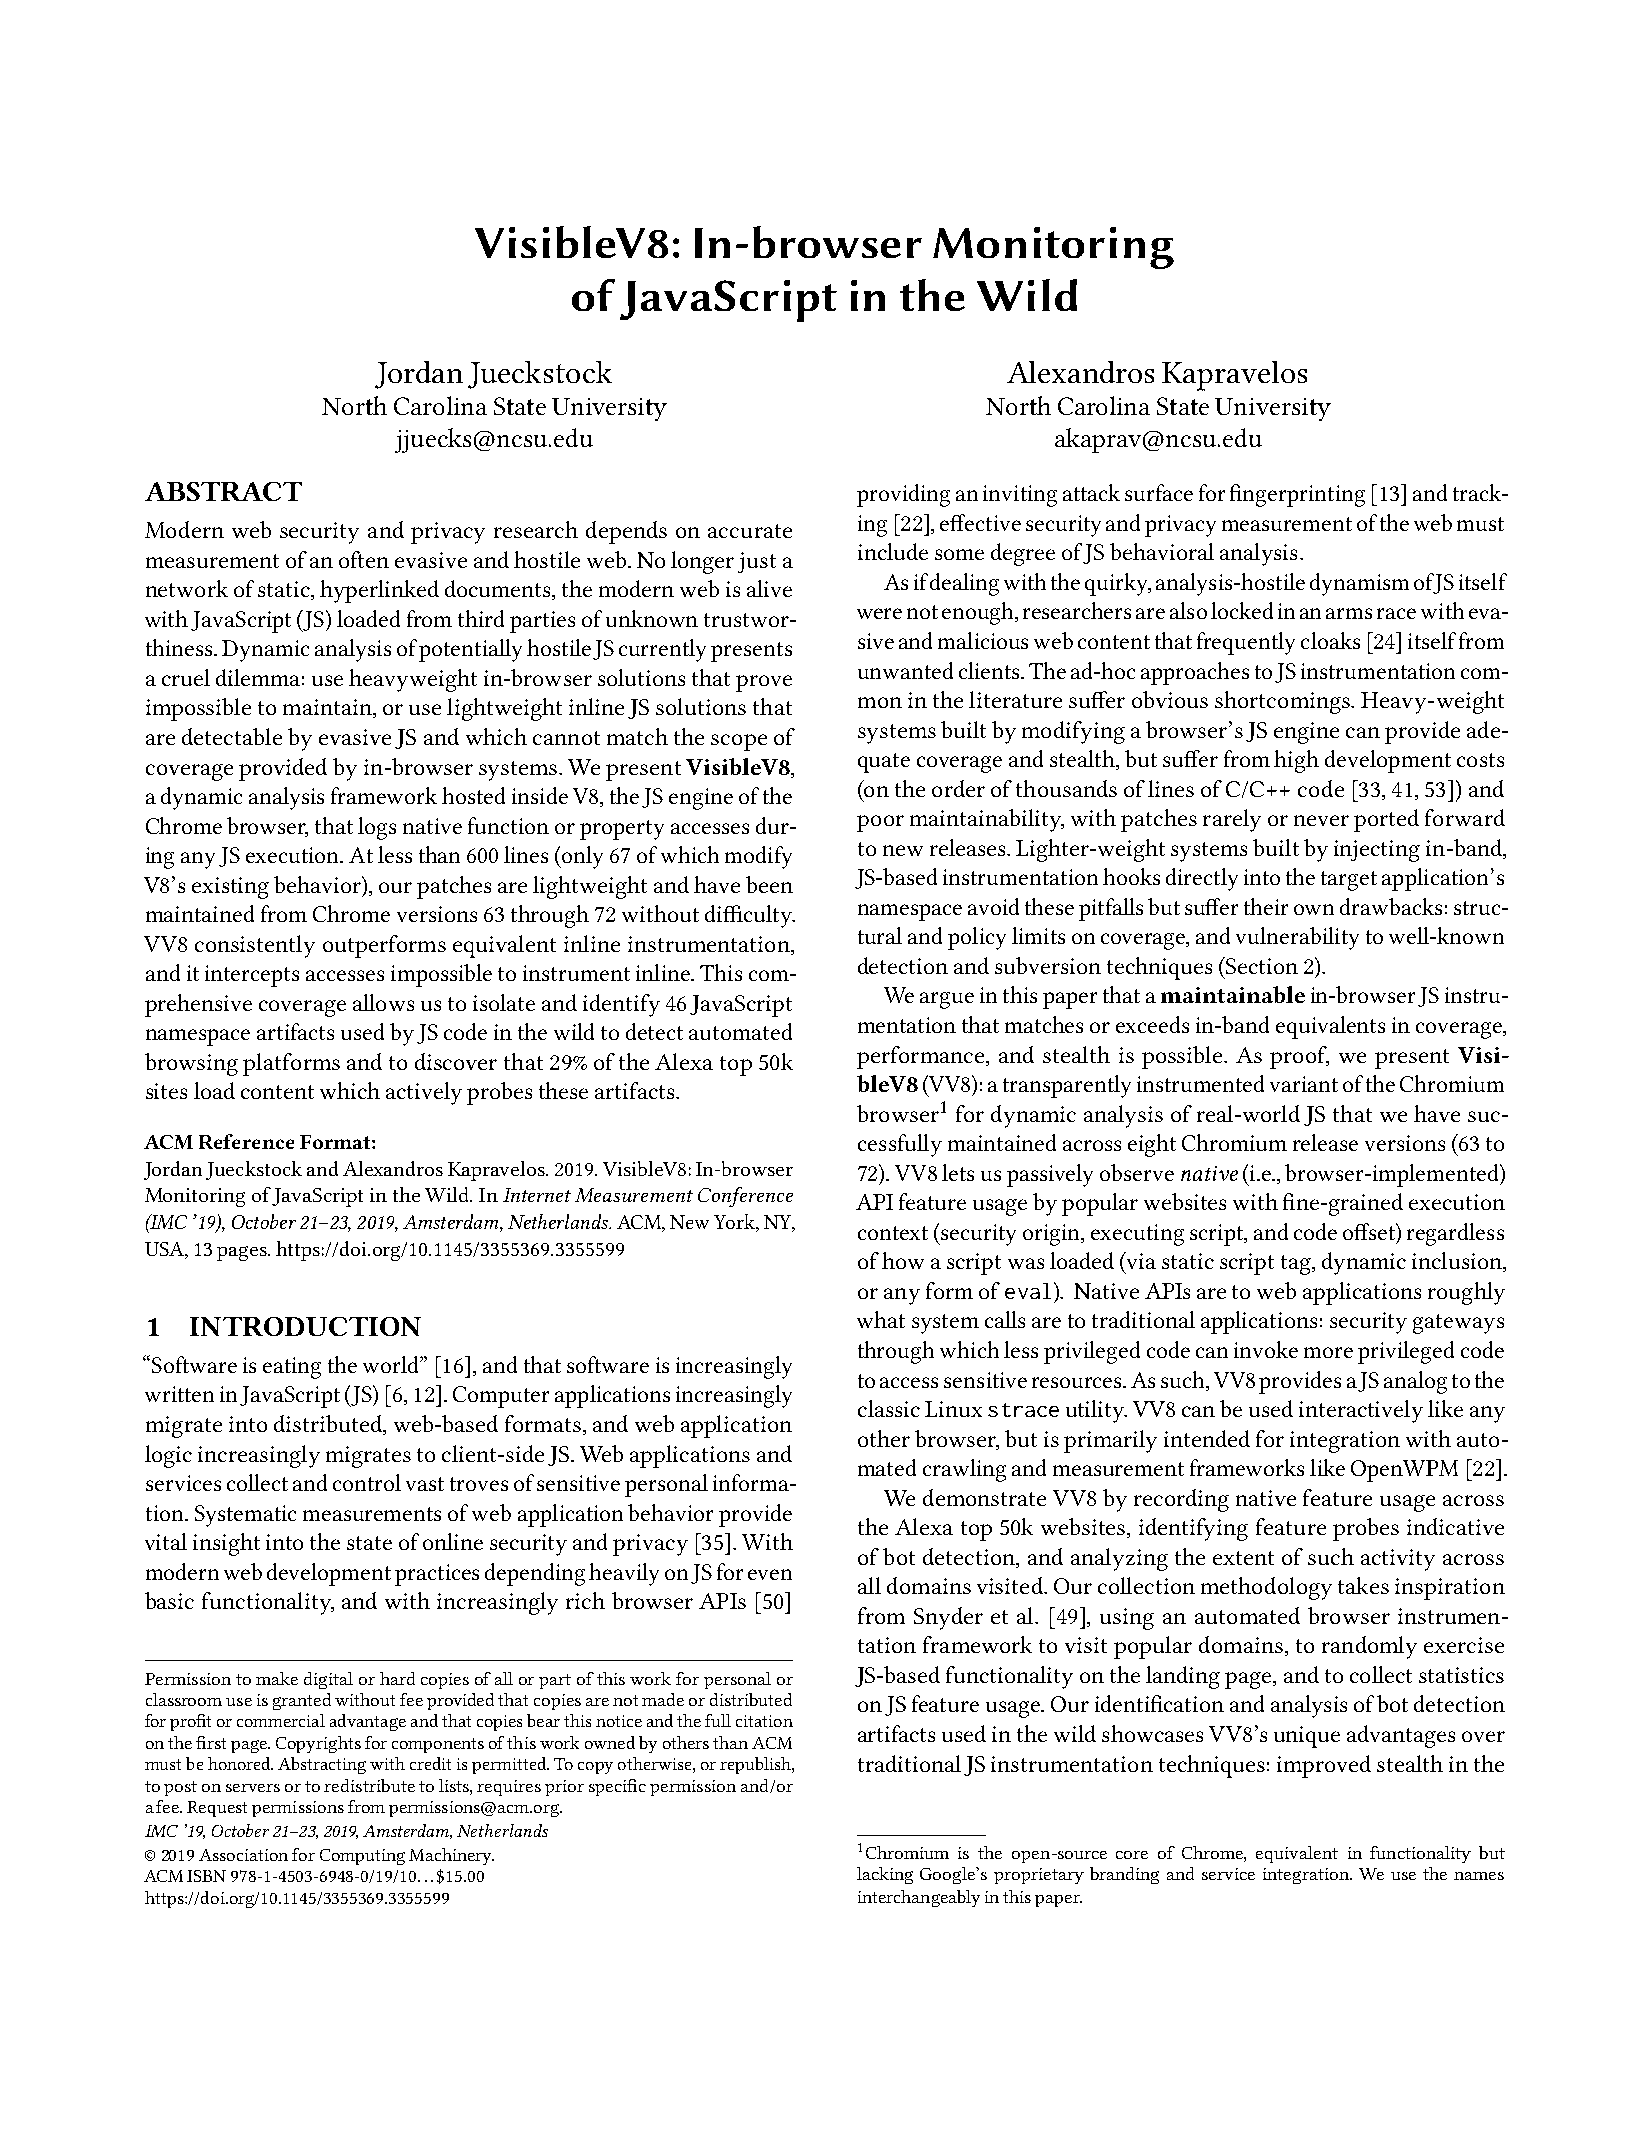 The height and width of the screenshot is (2135, 1650). What do you see at coordinates (1297, 495) in the screenshot?
I see `fingerprinting` at bounding box center [1297, 495].
